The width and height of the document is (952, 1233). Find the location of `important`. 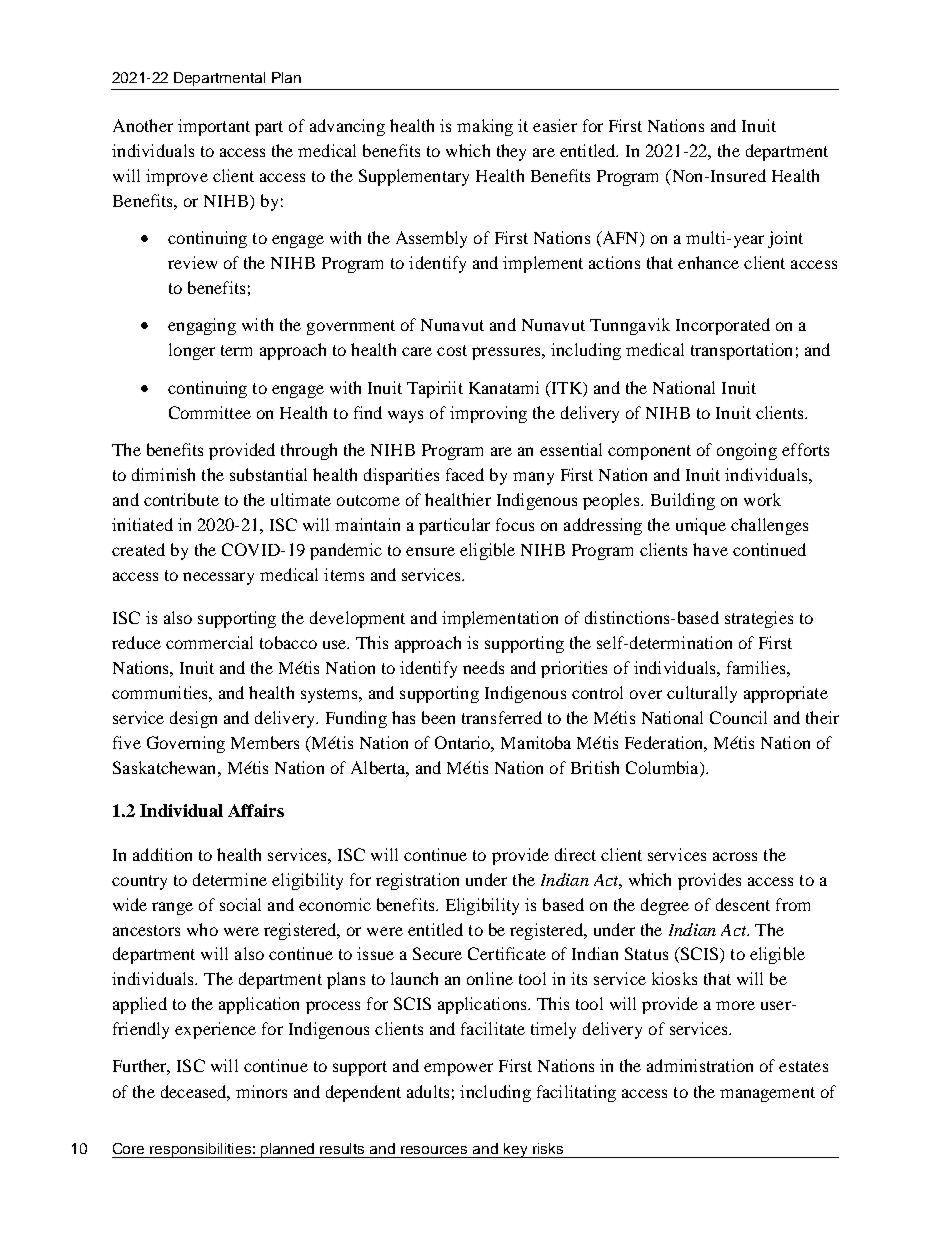

important is located at coordinates (214, 127).
